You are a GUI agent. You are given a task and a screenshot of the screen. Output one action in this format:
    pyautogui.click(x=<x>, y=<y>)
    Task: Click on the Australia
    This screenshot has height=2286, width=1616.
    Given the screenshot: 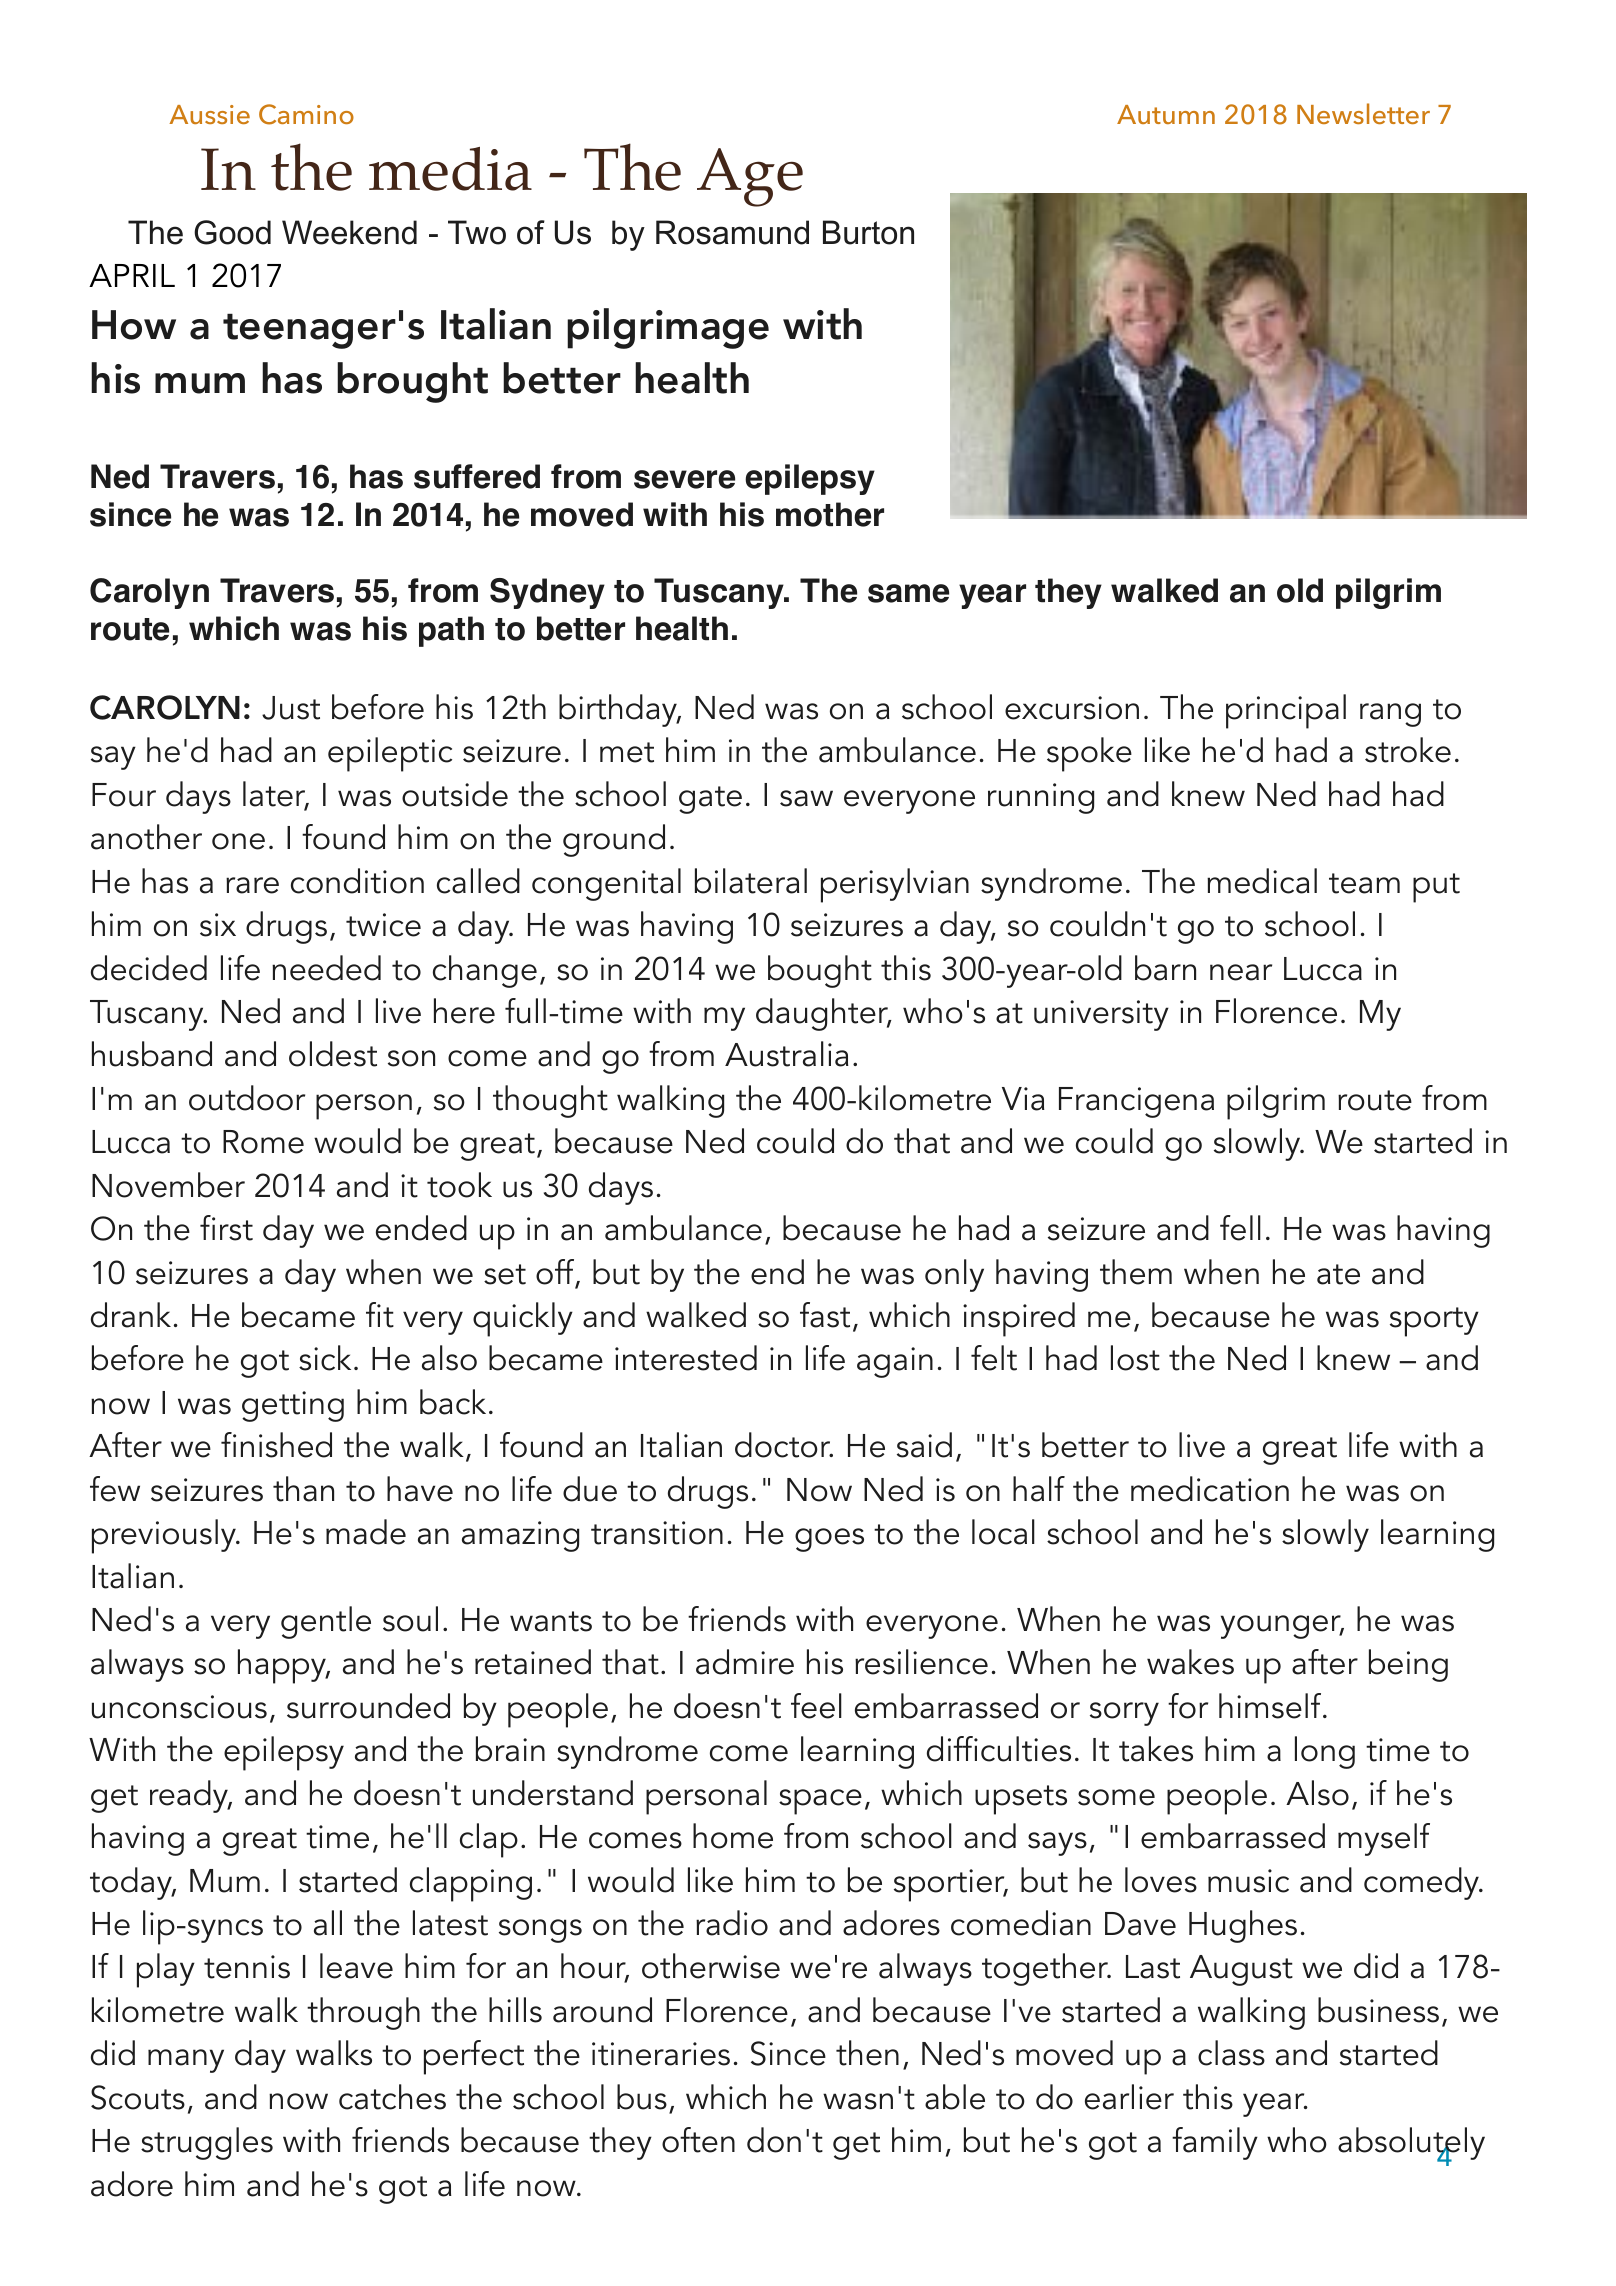 What is the action you would take?
    pyautogui.click(x=787, y=1054)
